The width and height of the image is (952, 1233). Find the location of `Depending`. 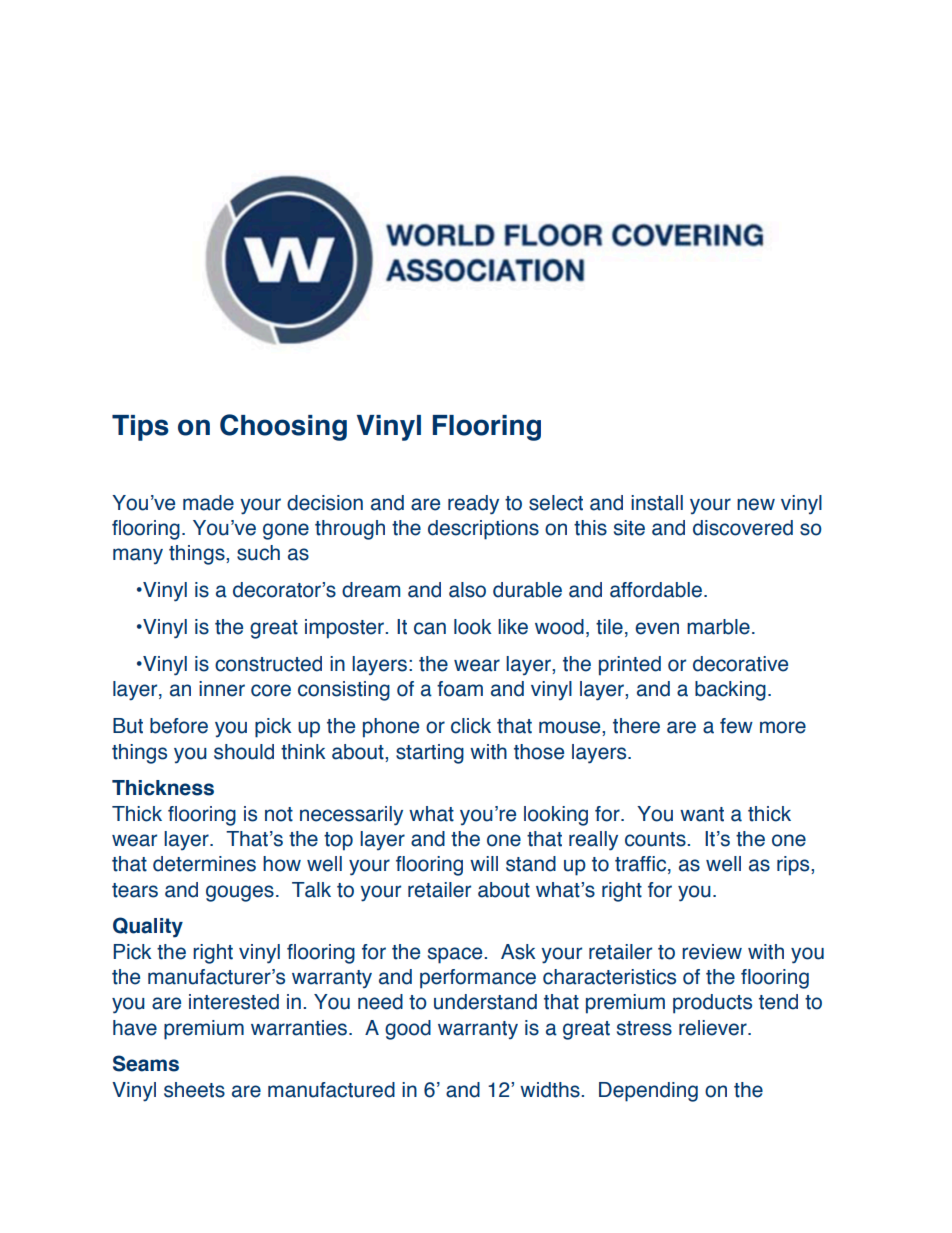

Depending is located at coordinates (648, 1092).
